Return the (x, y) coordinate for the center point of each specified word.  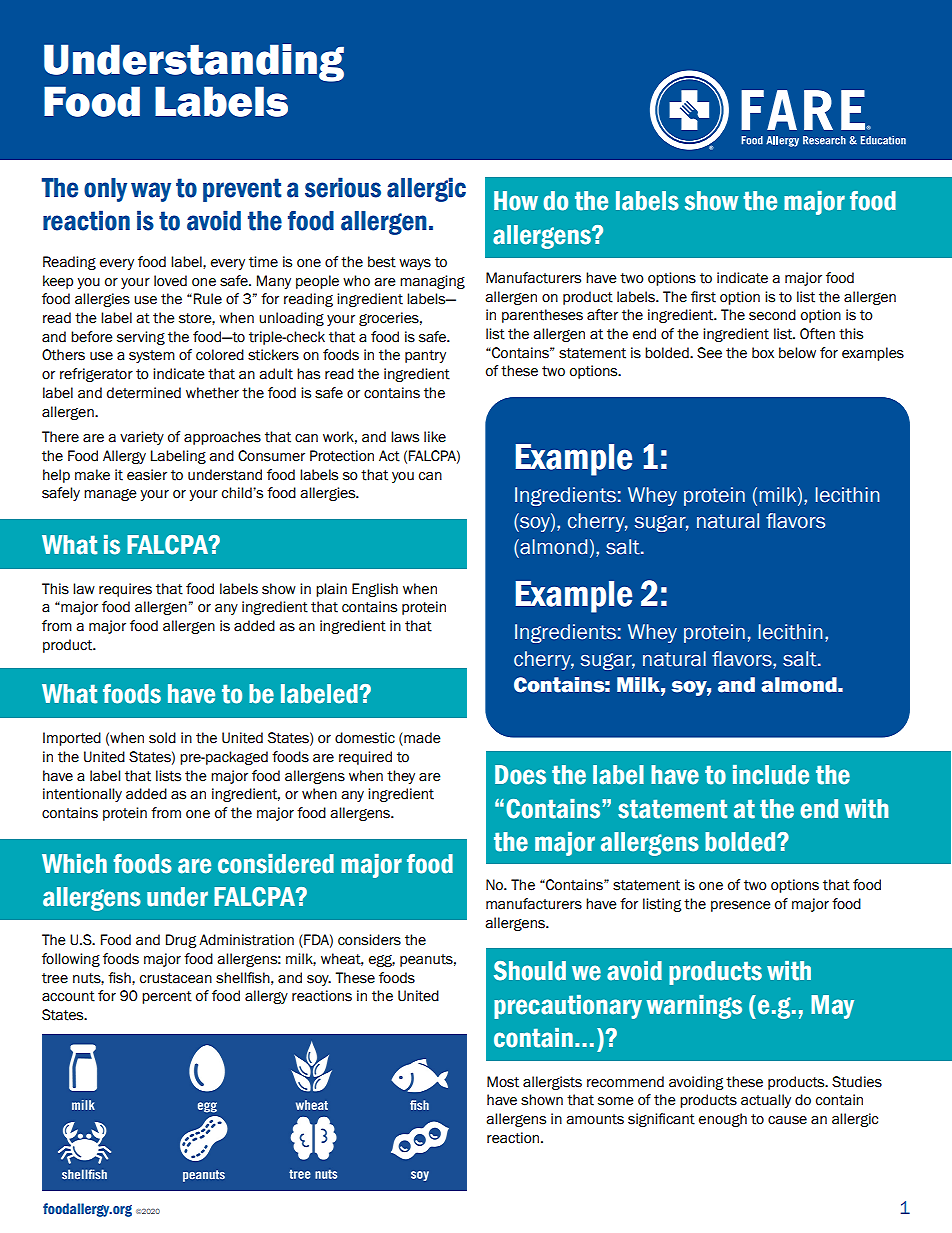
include (771, 775)
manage (110, 495)
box (763, 353)
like (435, 437)
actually (766, 1101)
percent (167, 997)
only (105, 190)
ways (415, 264)
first (703, 297)
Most (503, 1082)
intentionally (82, 795)
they (401, 777)
